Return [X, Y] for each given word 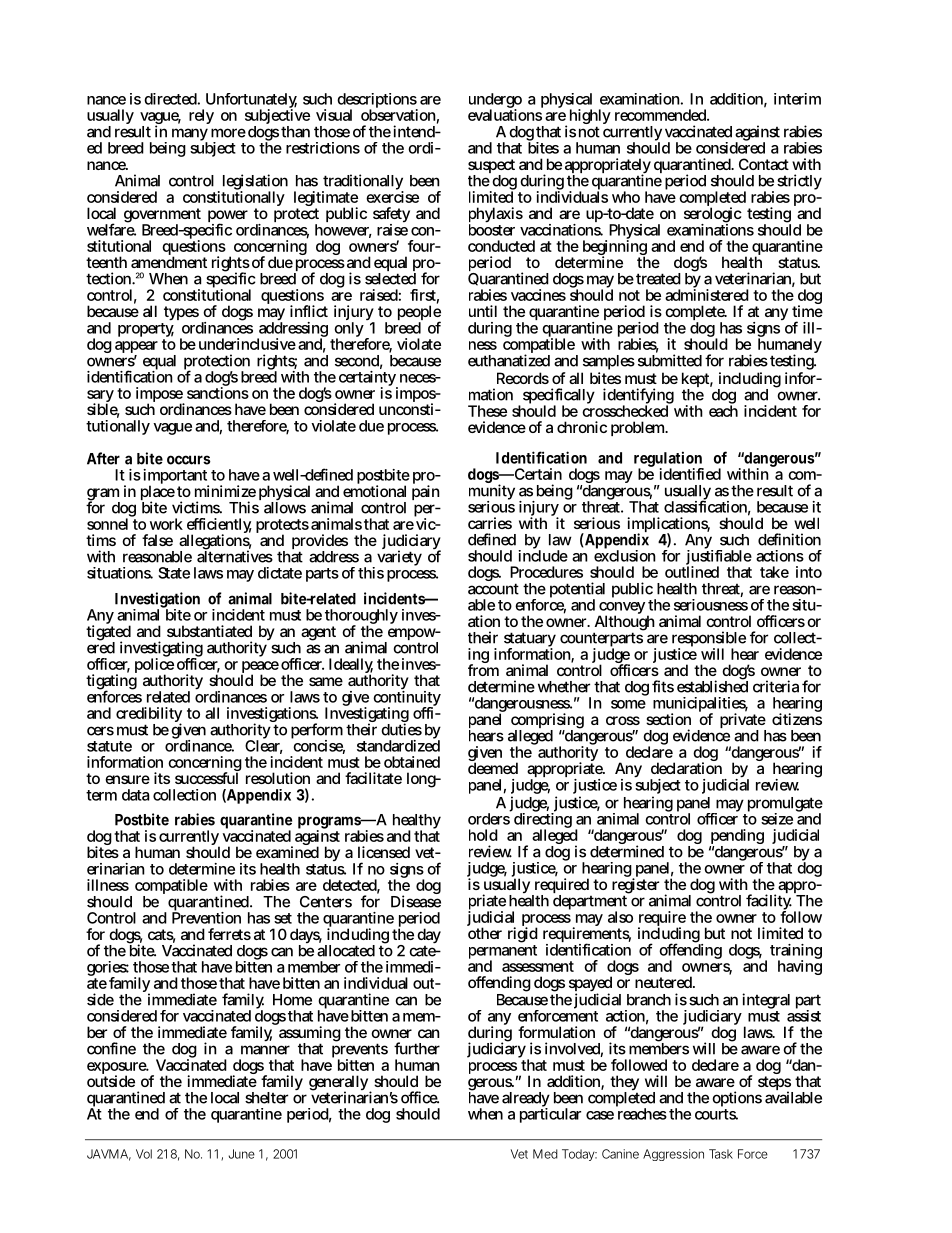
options [737, 1100]
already [526, 1101]
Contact [764, 164]
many [190, 136]
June [242, 1154]
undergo [495, 102]
